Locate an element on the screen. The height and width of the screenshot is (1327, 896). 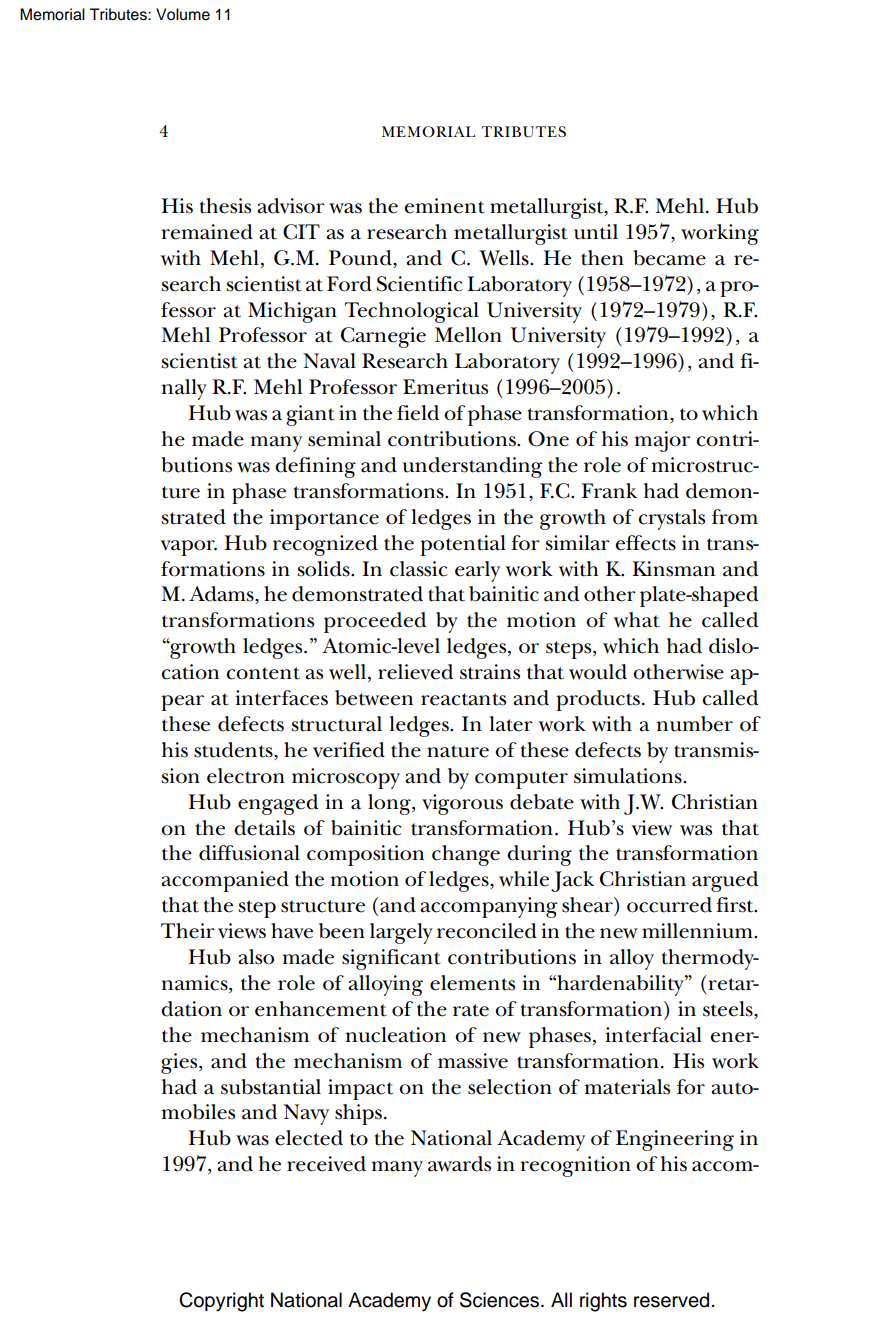
strains is located at coordinates (490, 672).
